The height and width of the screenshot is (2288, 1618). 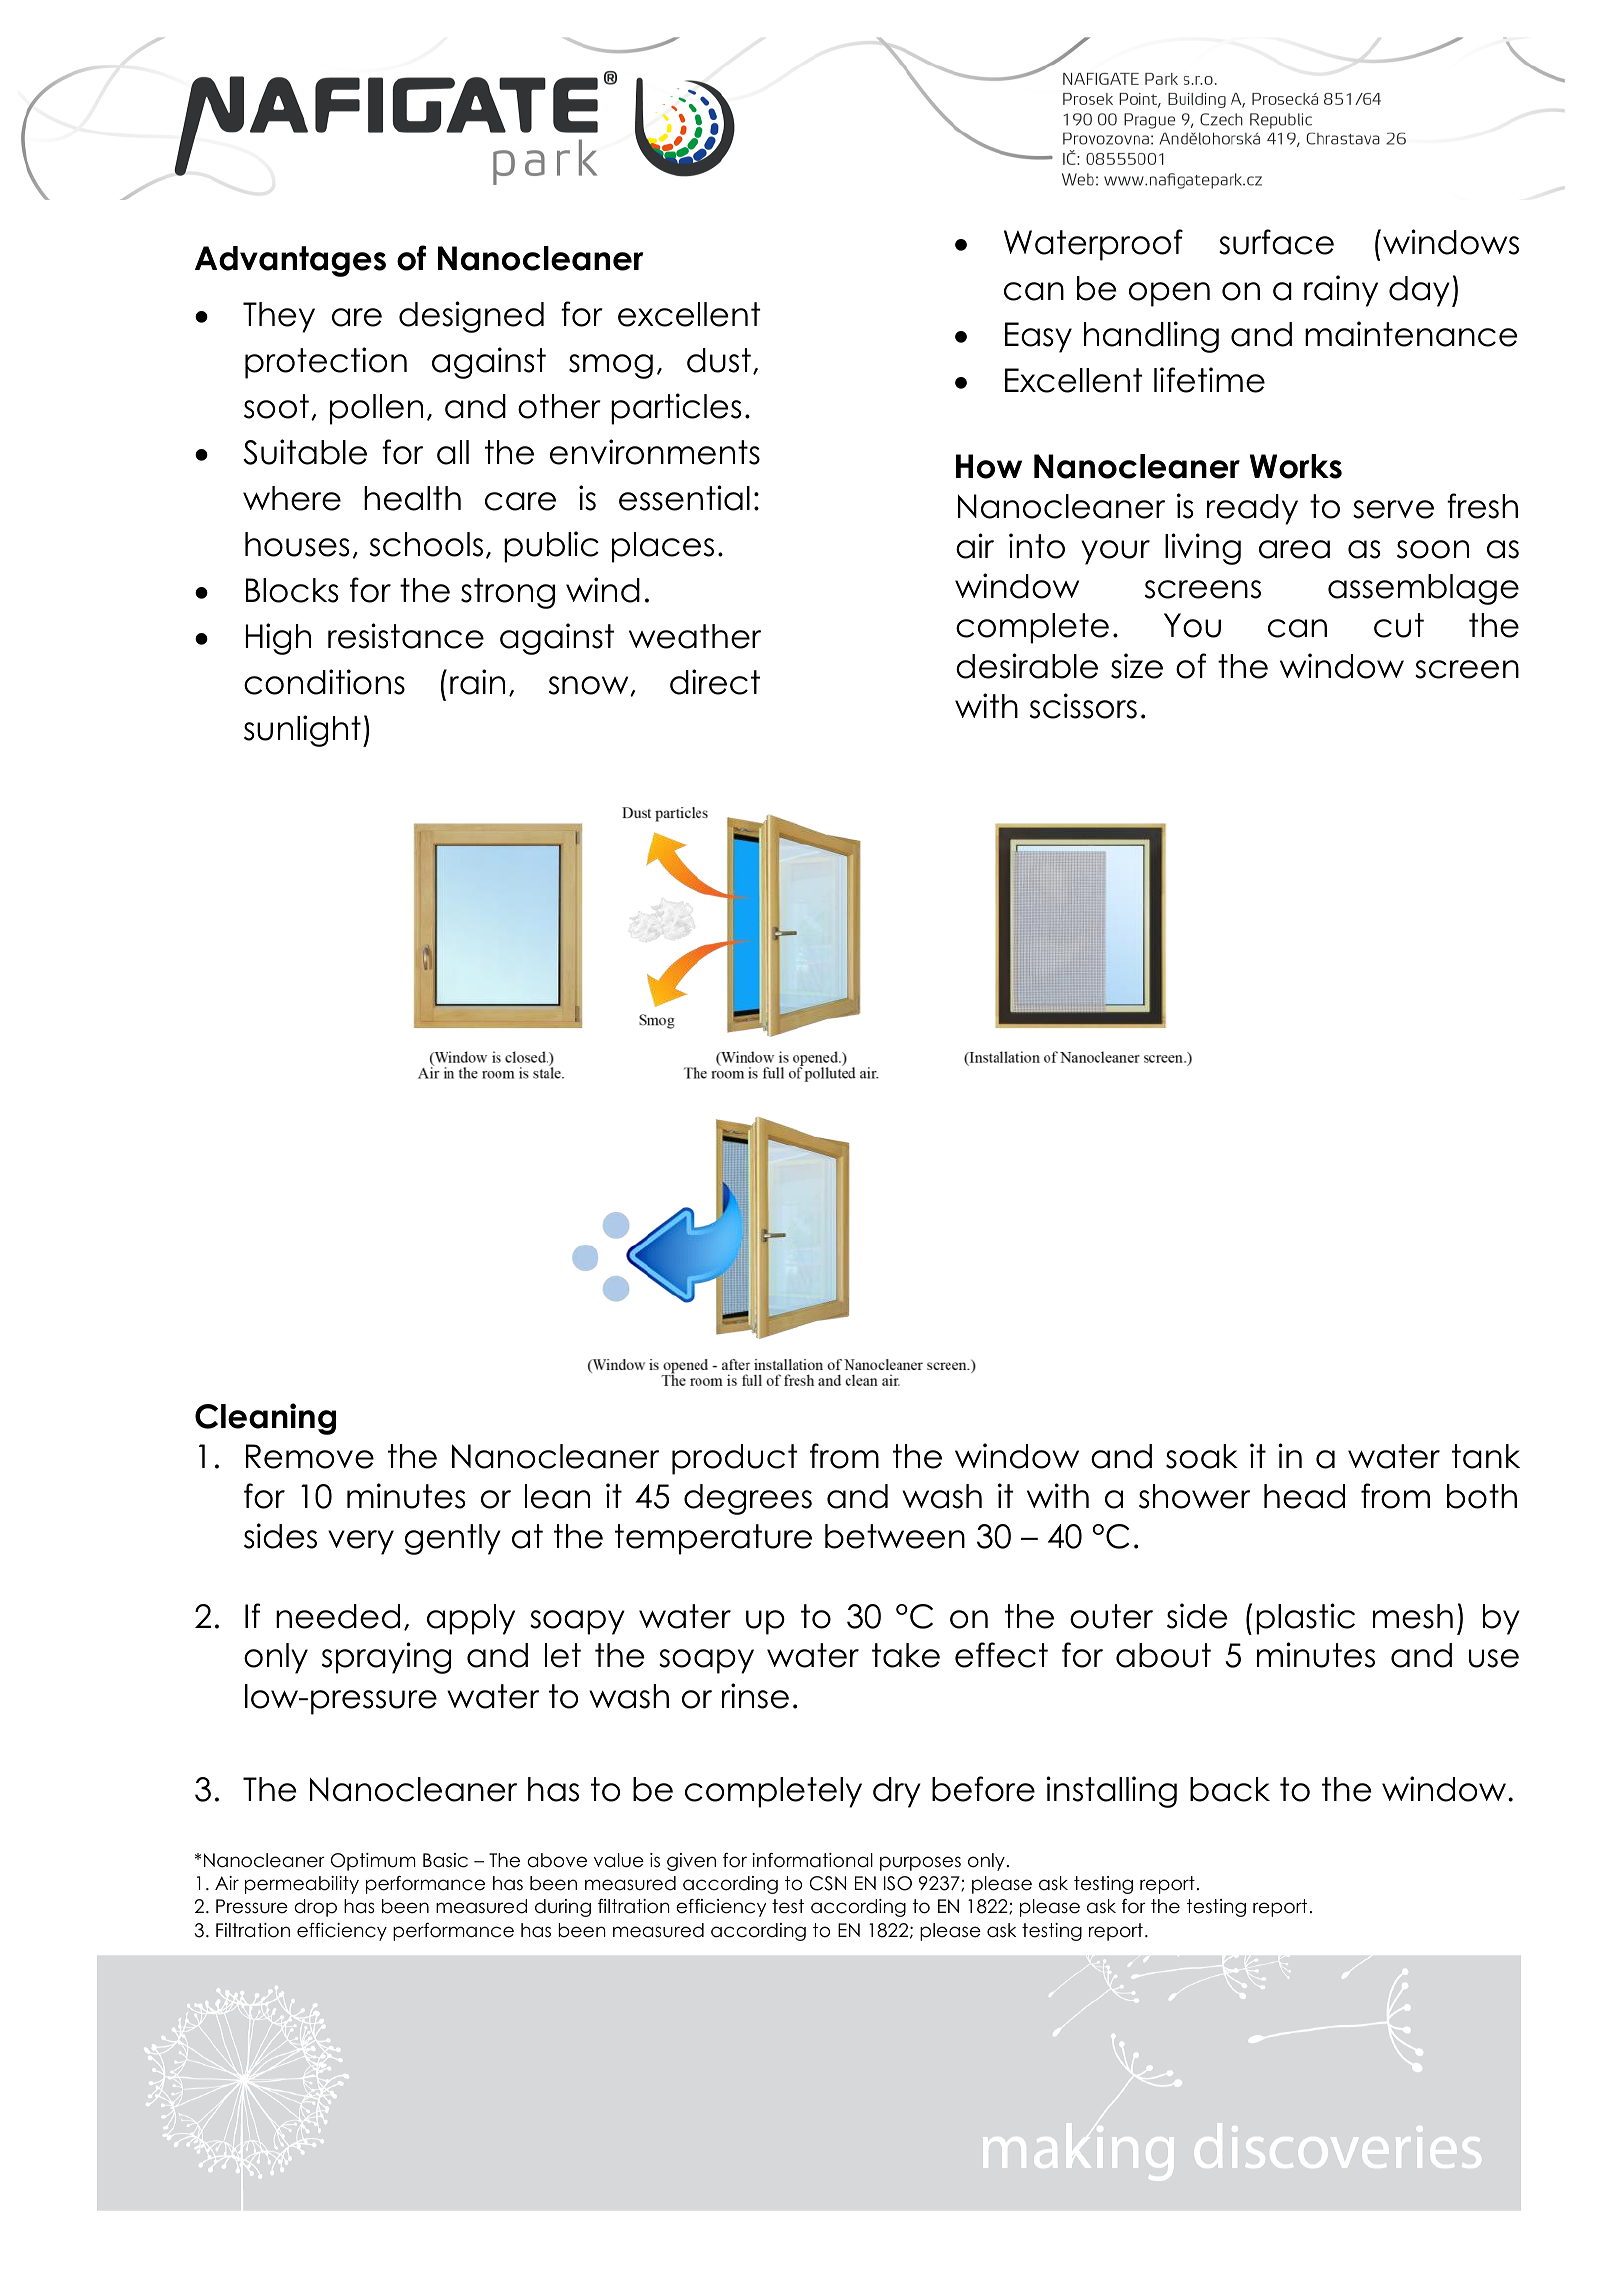 I want to click on cut, so click(x=1399, y=625).
